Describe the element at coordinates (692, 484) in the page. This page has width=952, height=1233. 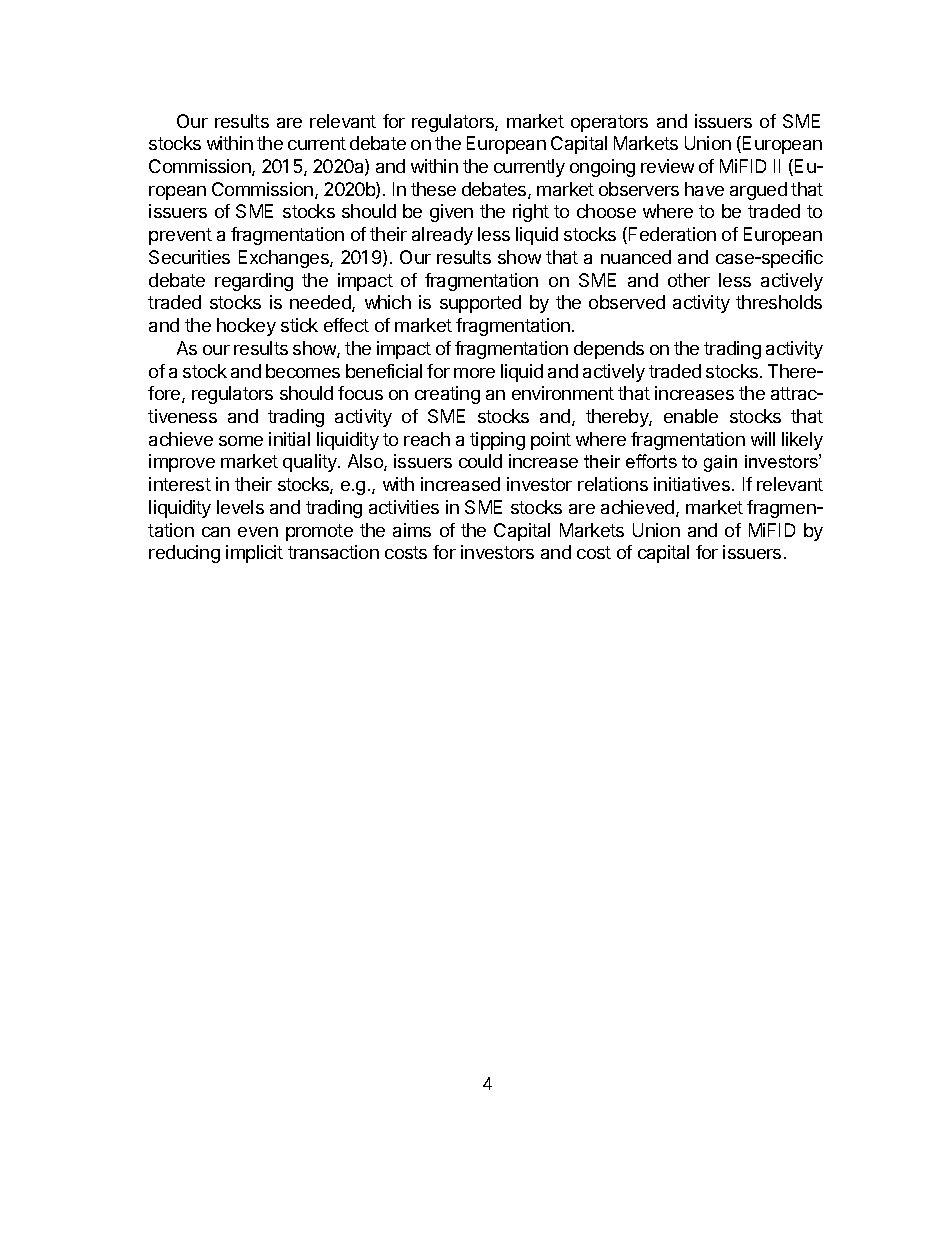
I see `initiatives` at that location.
